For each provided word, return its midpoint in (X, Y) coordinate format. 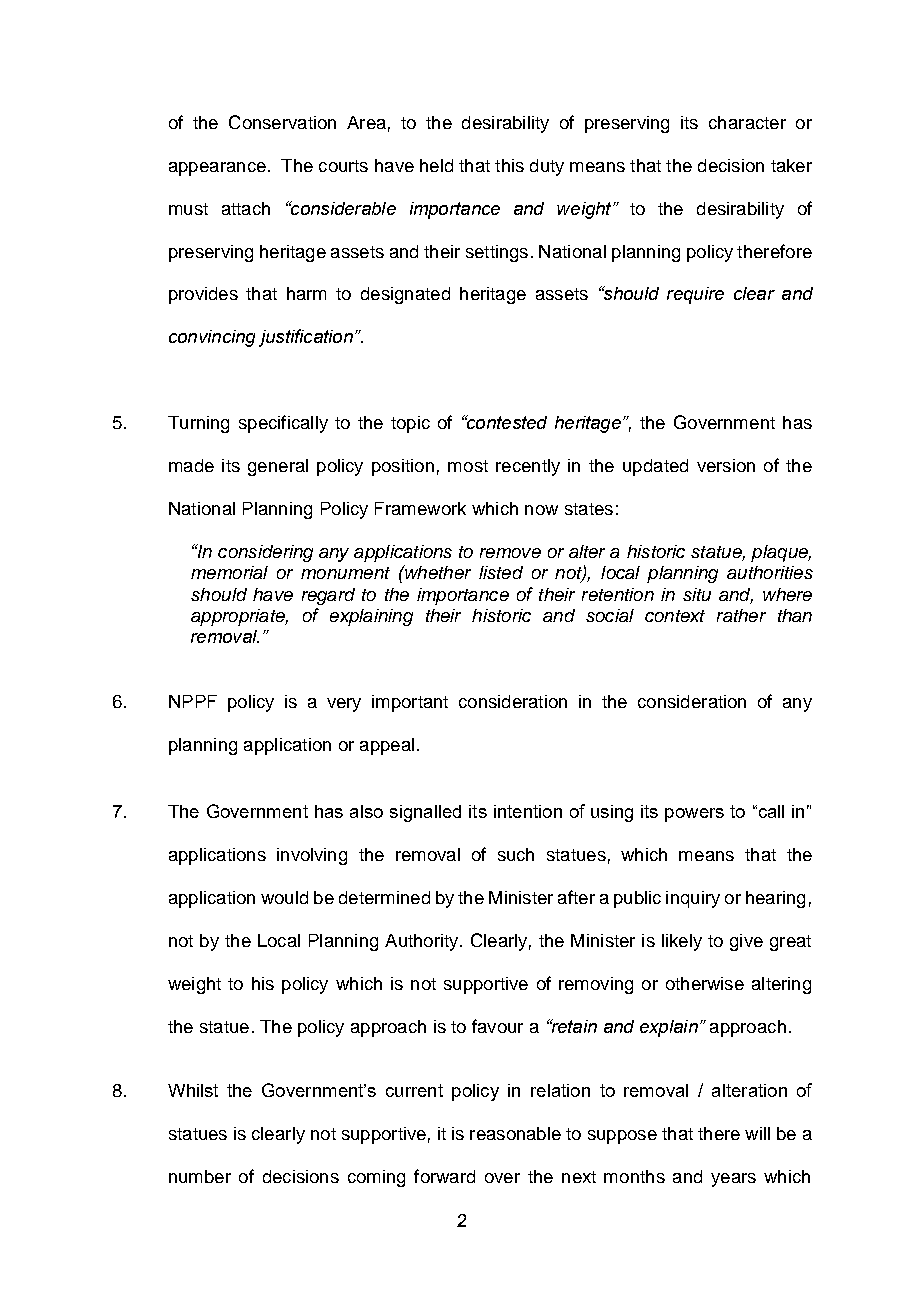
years (733, 1180)
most (468, 466)
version (726, 465)
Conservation (282, 122)
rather (741, 615)
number (200, 1176)
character (747, 122)
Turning (198, 424)
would (284, 897)
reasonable (515, 1133)
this (509, 165)
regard (328, 596)
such (516, 854)
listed (501, 572)
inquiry (693, 899)
